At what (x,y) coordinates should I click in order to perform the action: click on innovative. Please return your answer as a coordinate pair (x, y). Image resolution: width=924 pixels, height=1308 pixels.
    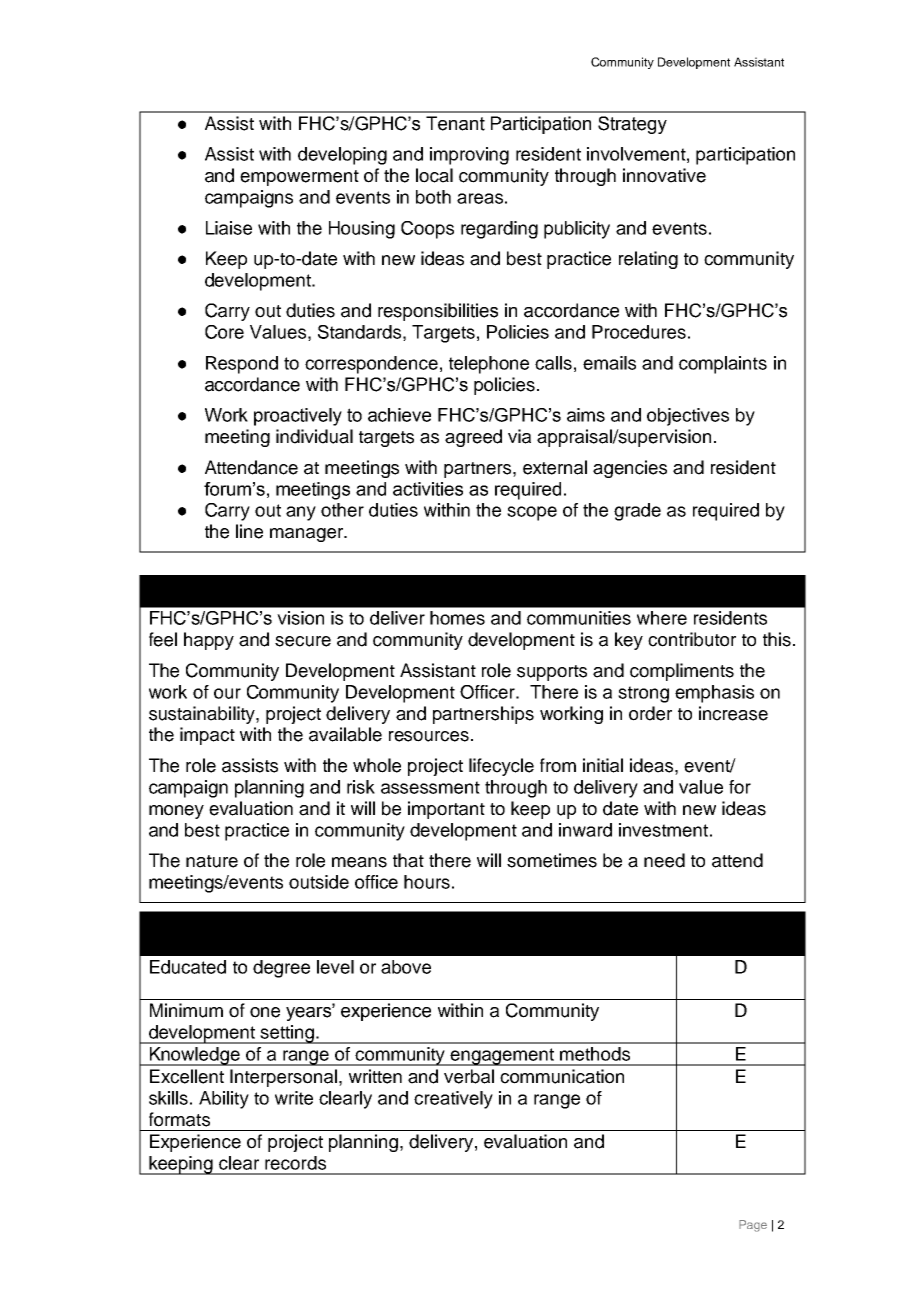
    Looking at the image, I should click on (664, 175).
